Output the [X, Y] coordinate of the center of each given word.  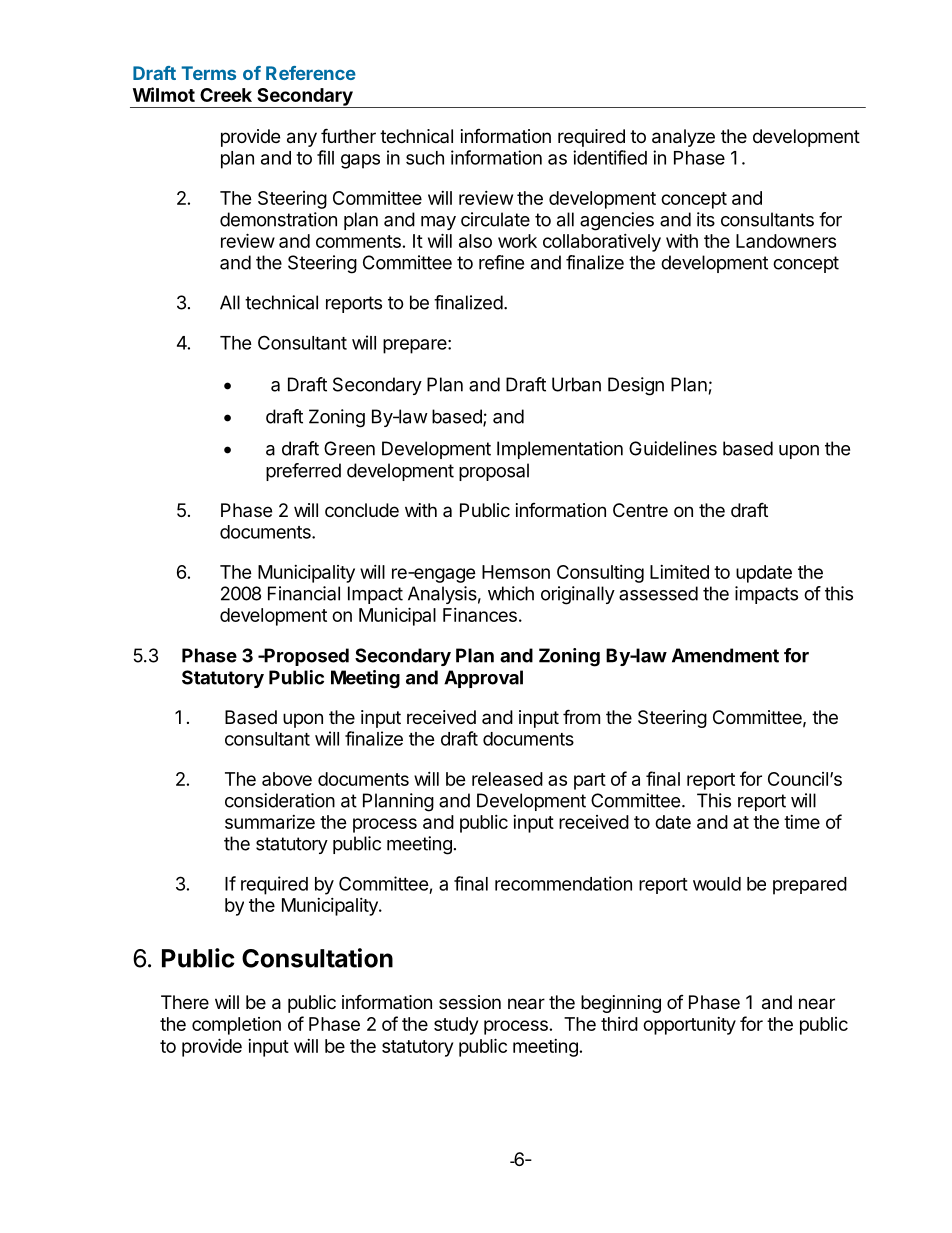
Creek [226, 95]
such [425, 158]
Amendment [725, 655]
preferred [303, 472]
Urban [576, 384]
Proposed [305, 657]
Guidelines [673, 448]
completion [236, 1026]
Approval [483, 679]
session [470, 1002]
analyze [683, 138]
